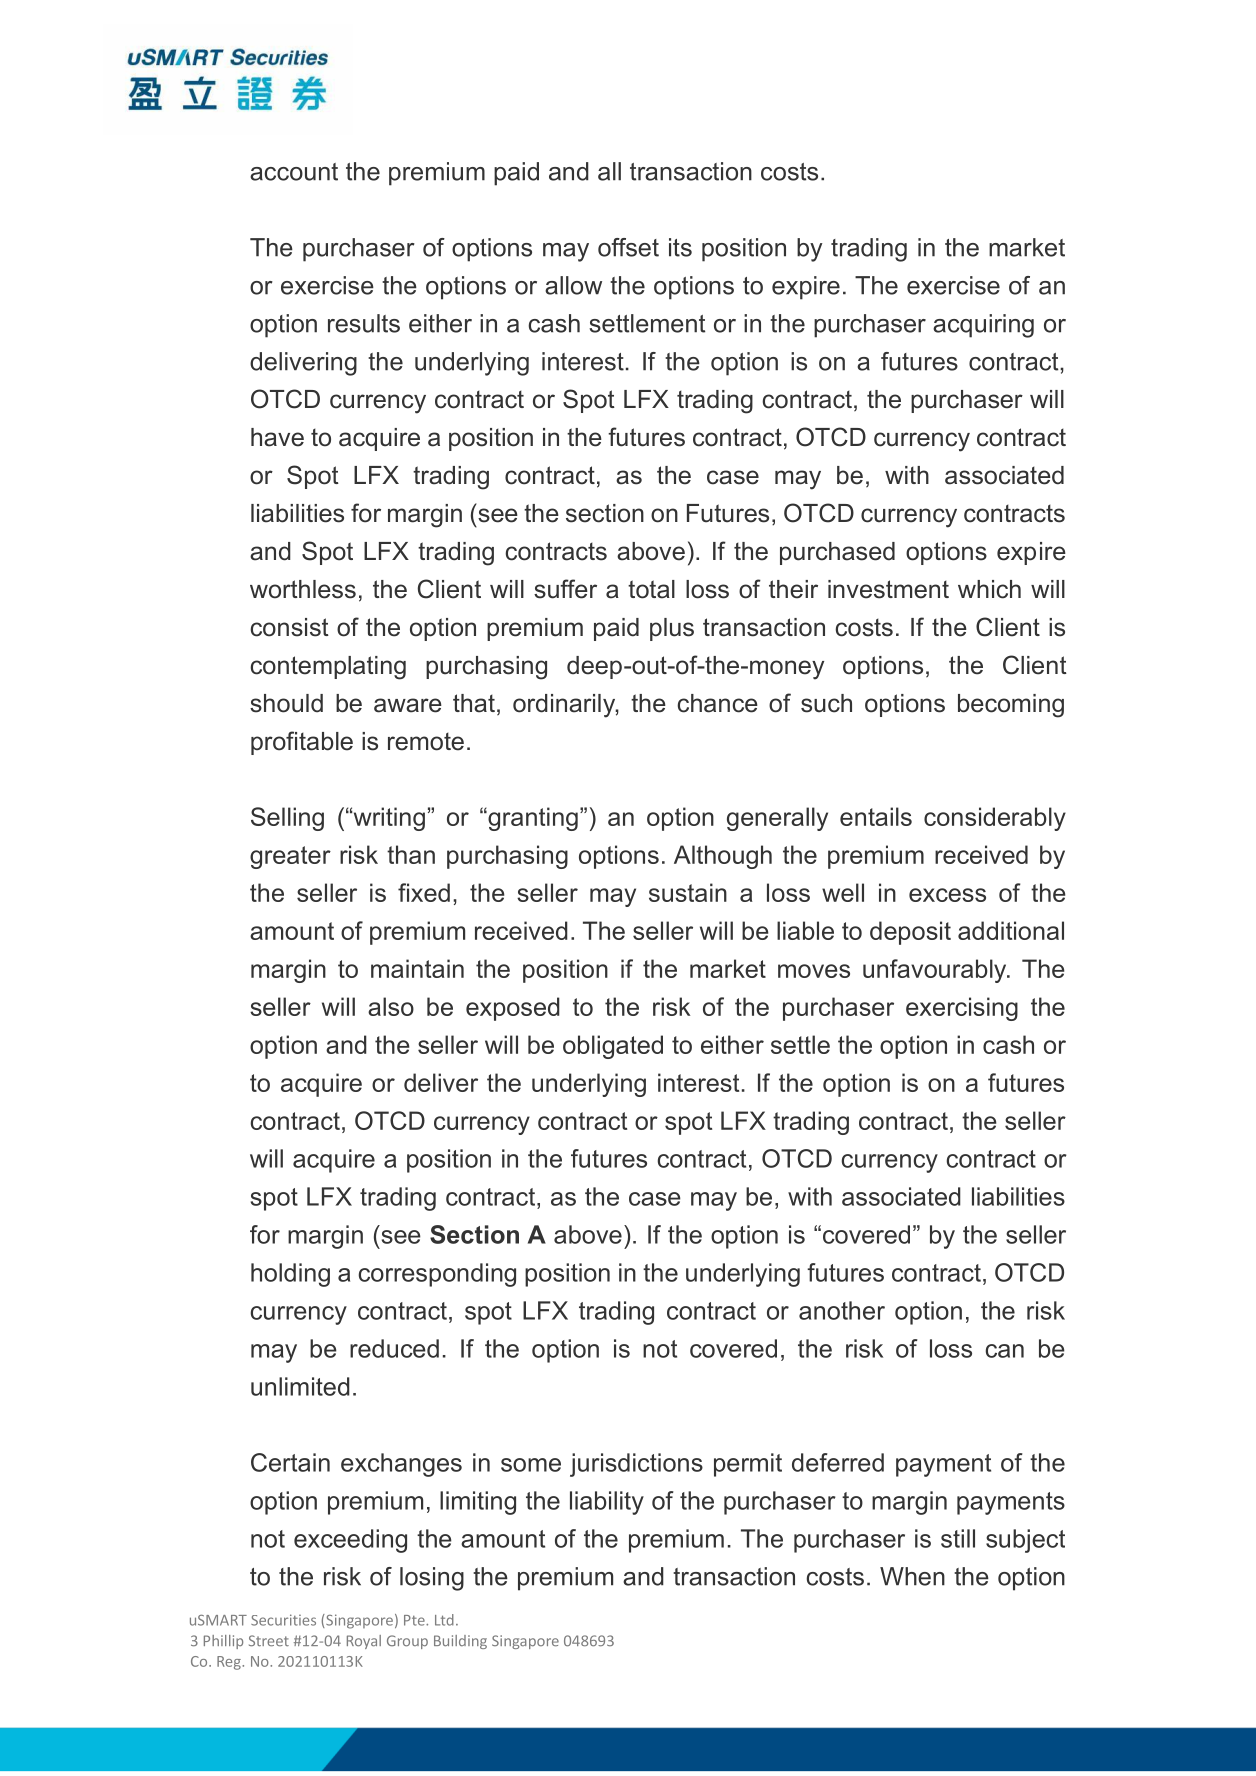  What do you see at coordinates (294, 172) in the screenshot?
I see `account` at bounding box center [294, 172].
